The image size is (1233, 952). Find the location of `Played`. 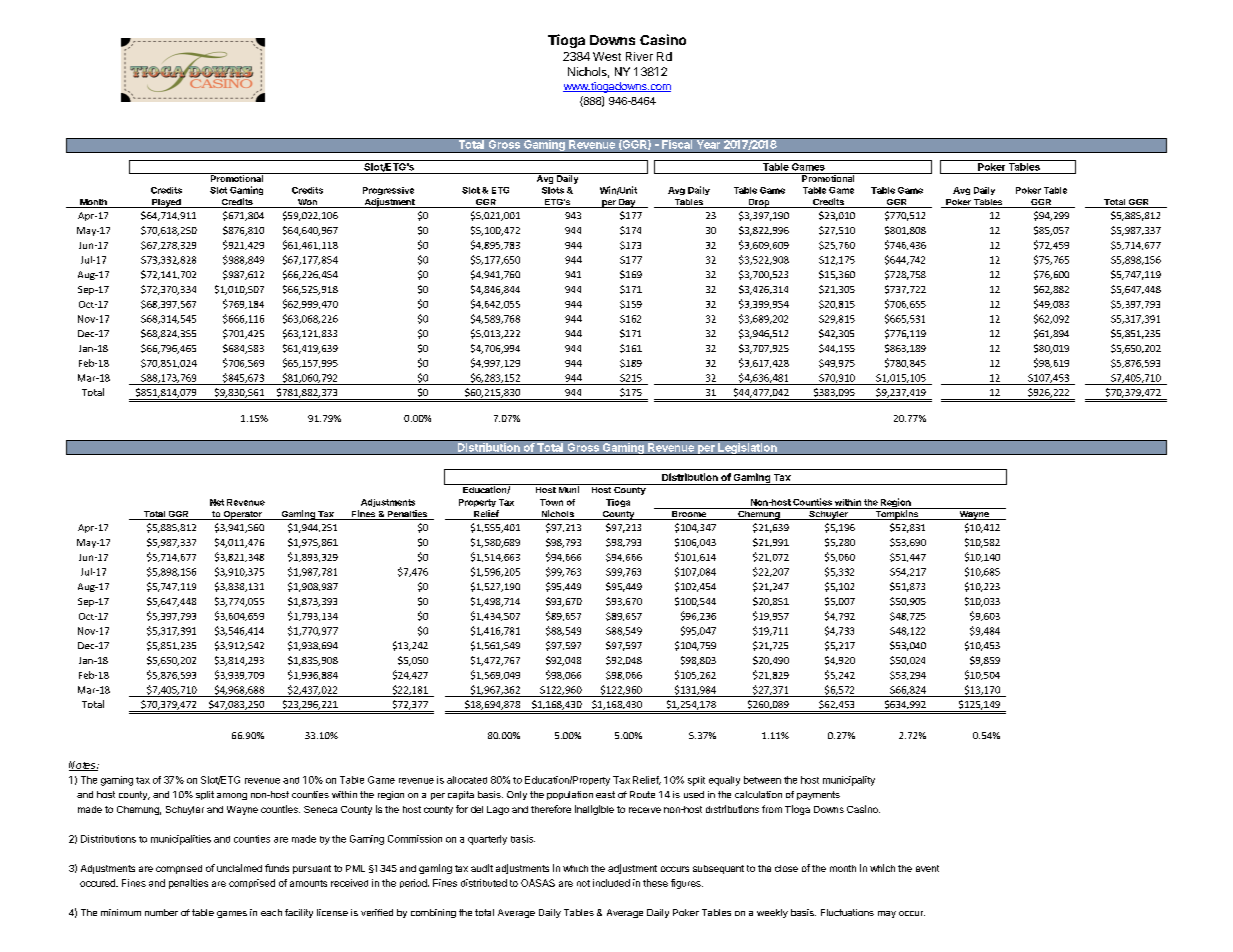

Played is located at coordinates (166, 203).
